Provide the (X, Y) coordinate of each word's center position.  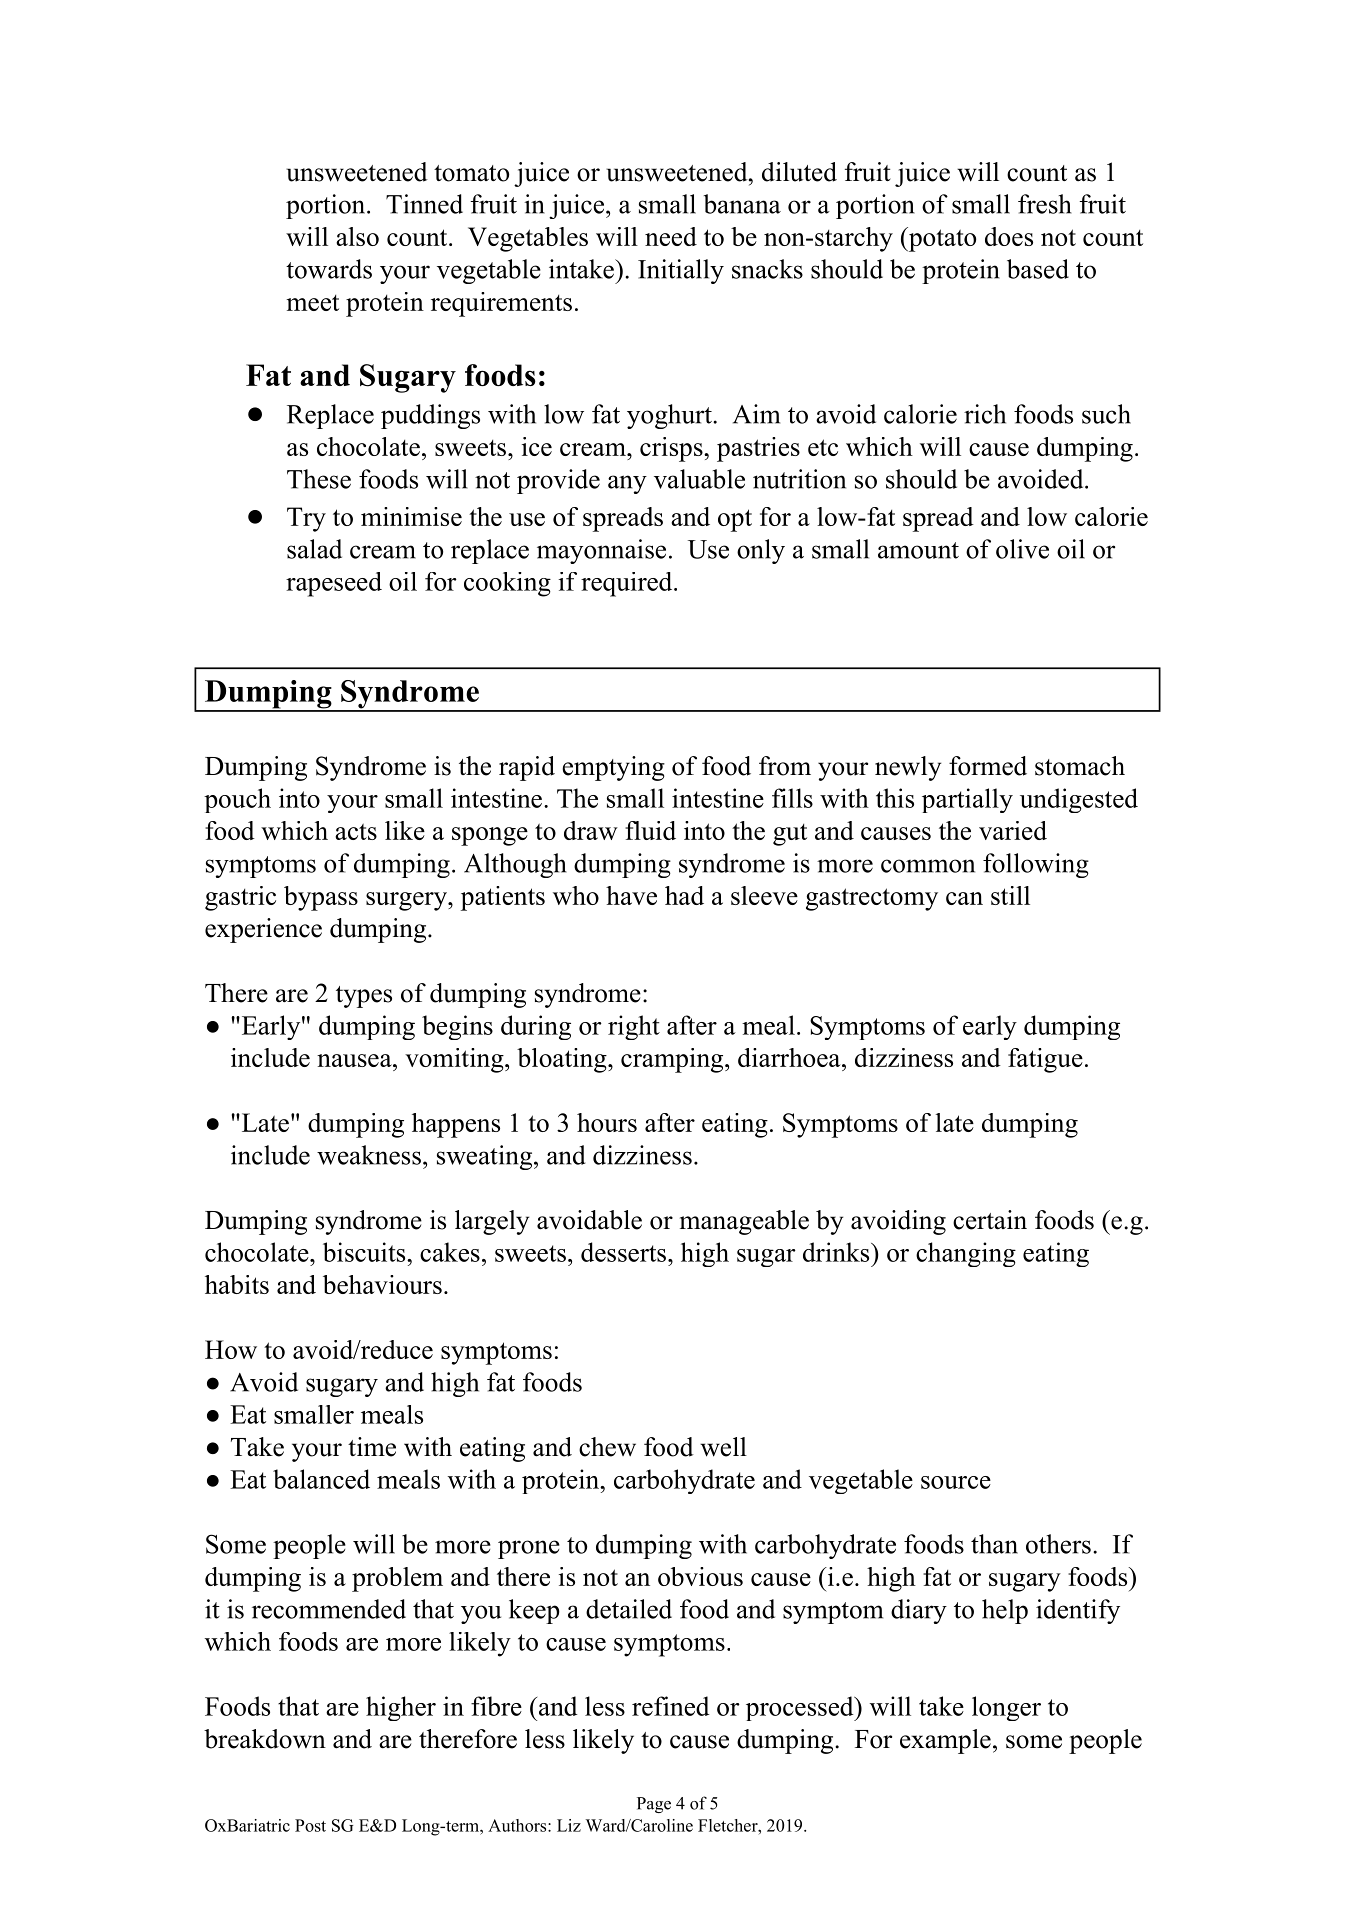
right (634, 1027)
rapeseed (334, 584)
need (671, 236)
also (357, 236)
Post (310, 1825)
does (1009, 236)
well (723, 1447)
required (628, 584)
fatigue (1045, 1060)
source (956, 1482)
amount (918, 550)
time (372, 1447)
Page (654, 1805)
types (364, 997)
